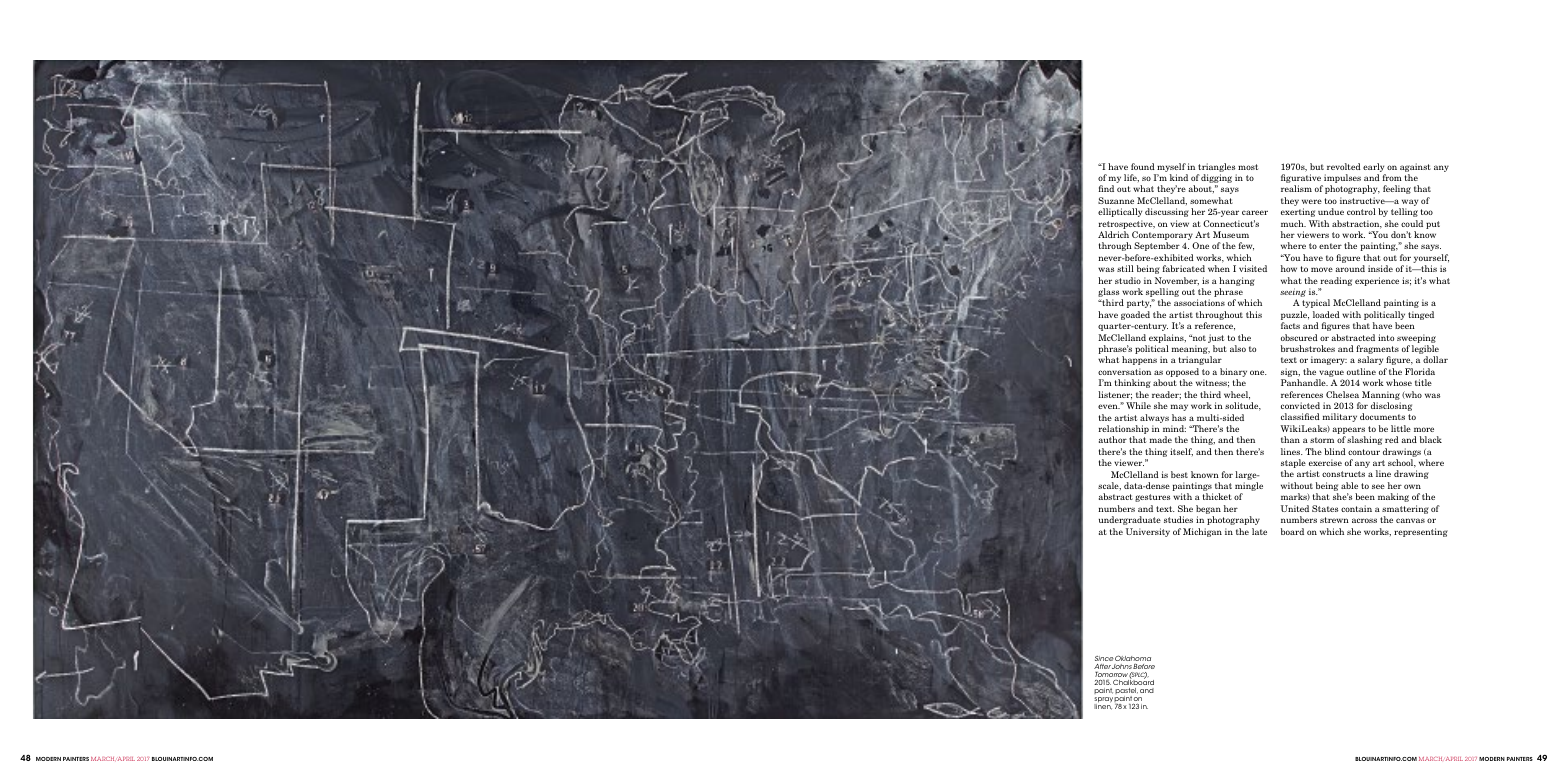  Describe the element at coordinates (1133, 658) in the screenshot. I see `Oklahoma` at that location.
